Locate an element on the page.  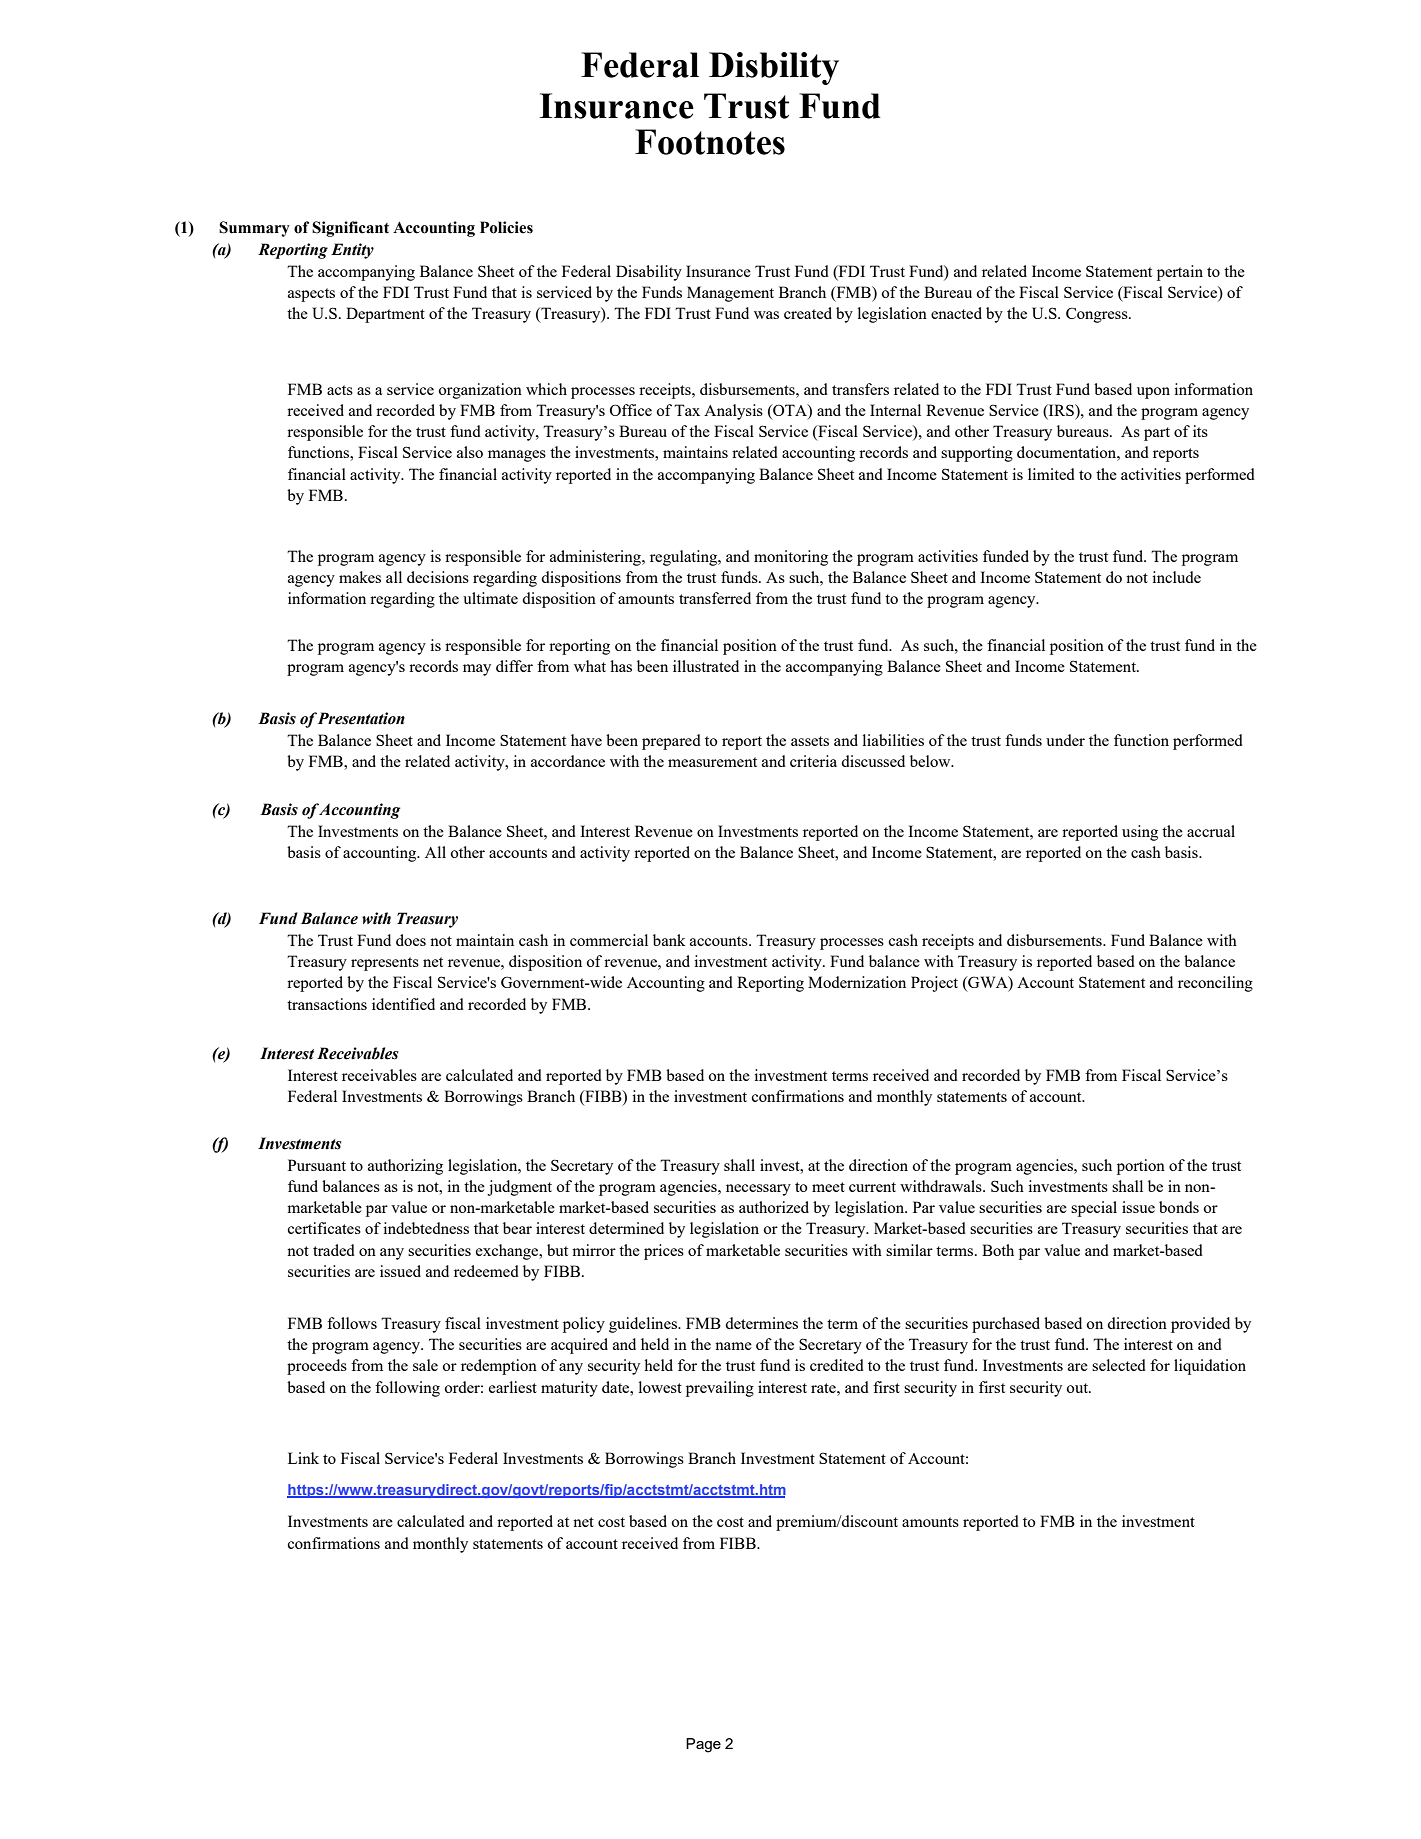
represents is located at coordinates (385, 964).
